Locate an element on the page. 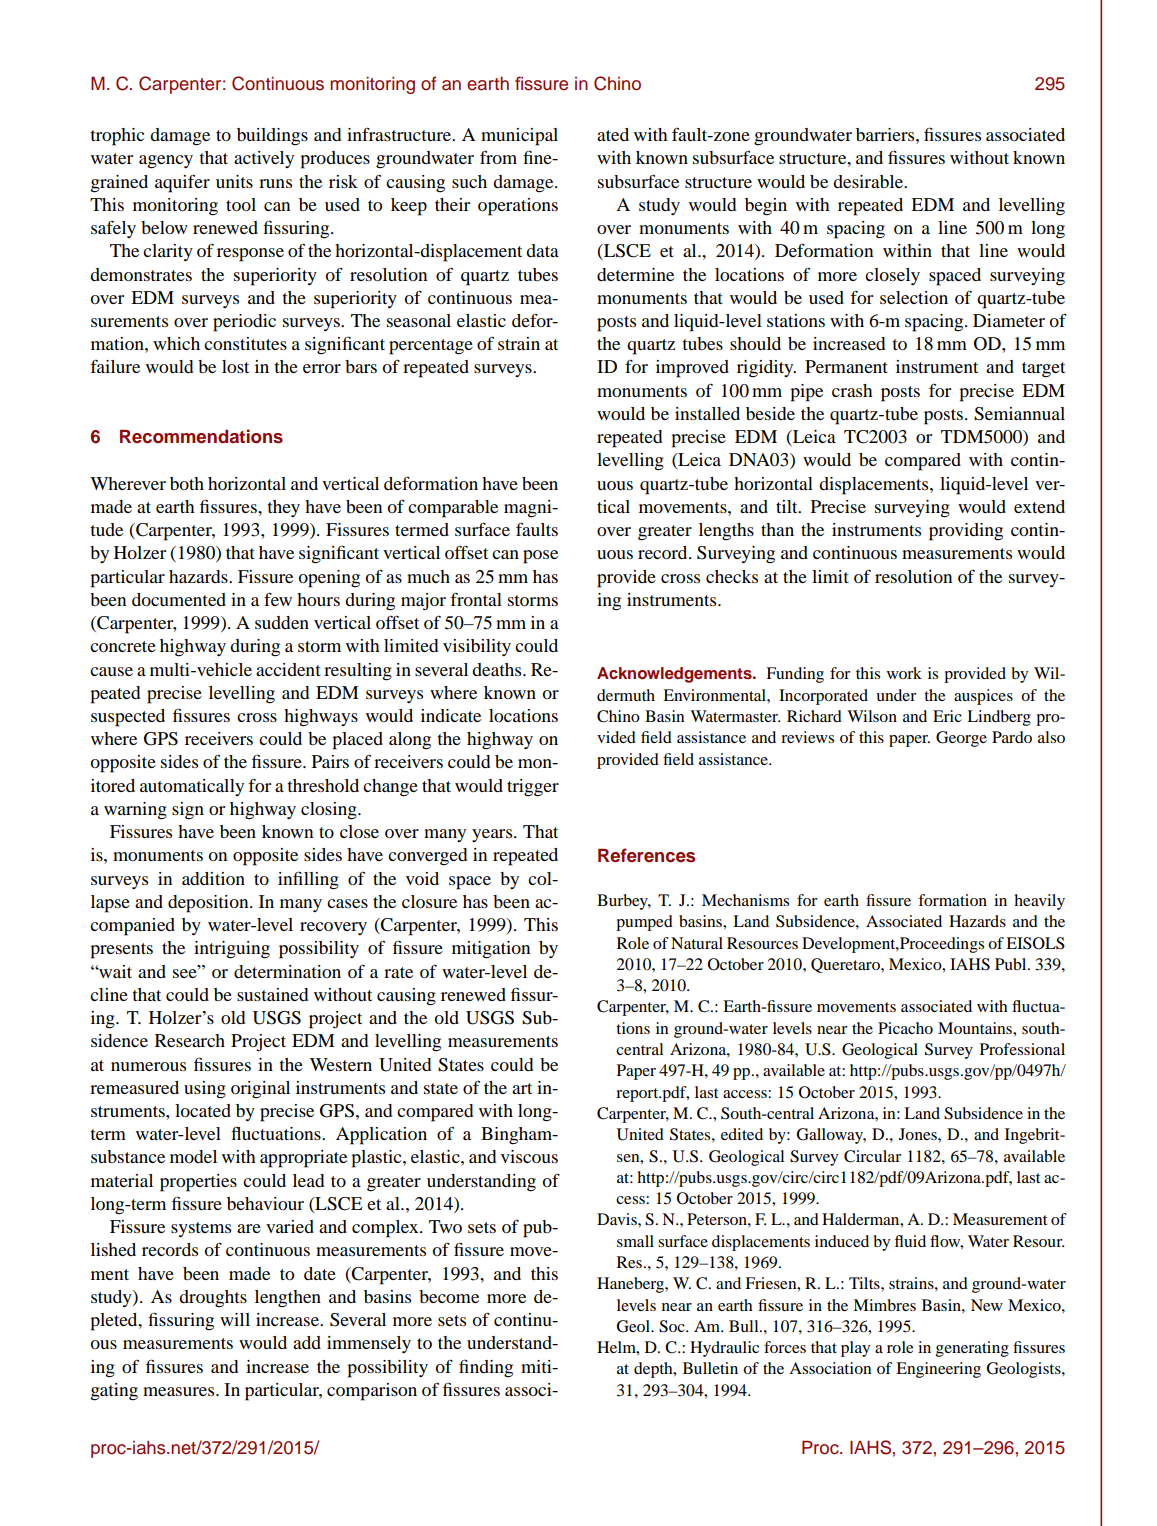 This image has height=1526, width=1157. municipal is located at coordinates (519, 137).
